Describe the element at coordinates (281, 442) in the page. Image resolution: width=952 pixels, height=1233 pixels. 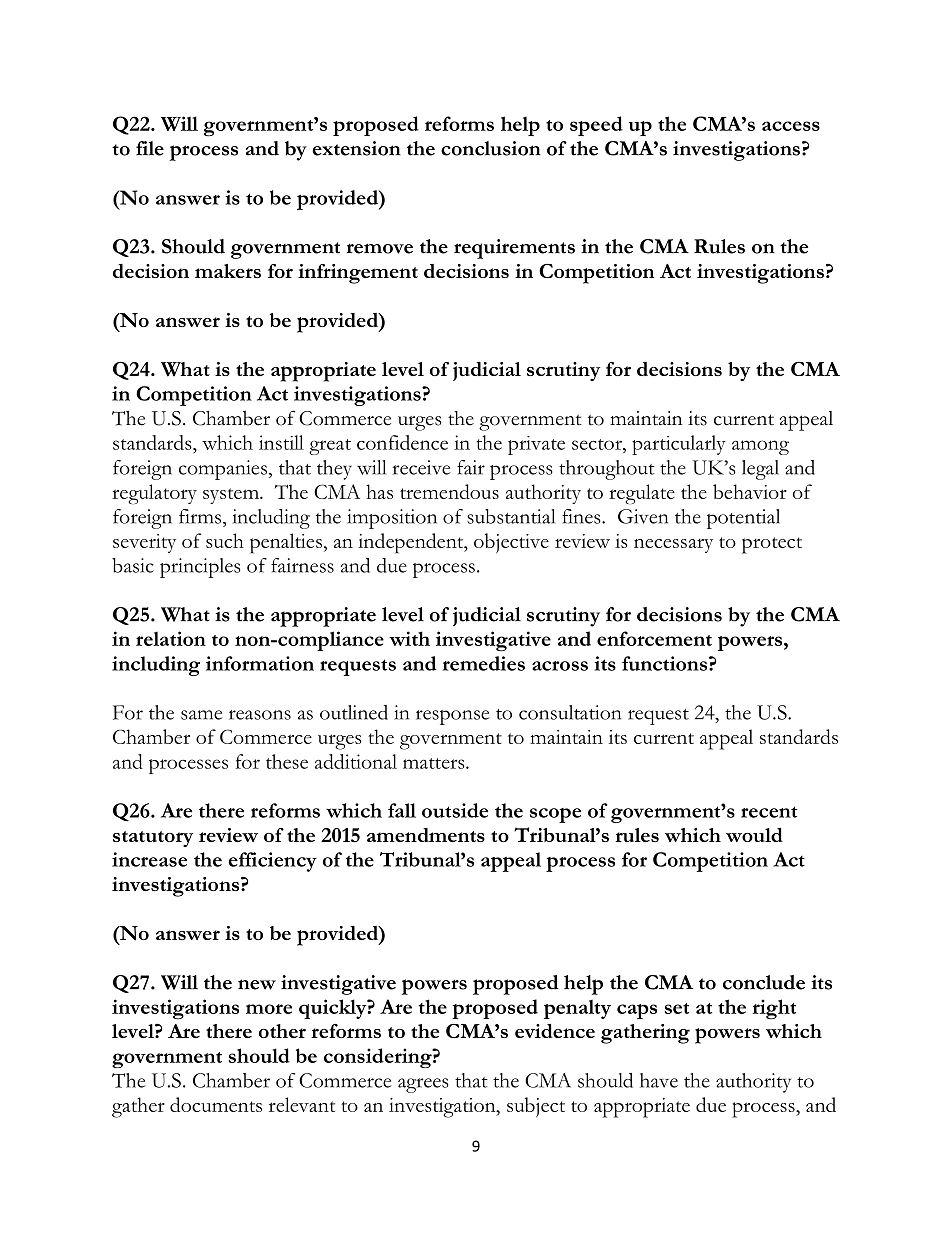
I see `instill` at that location.
